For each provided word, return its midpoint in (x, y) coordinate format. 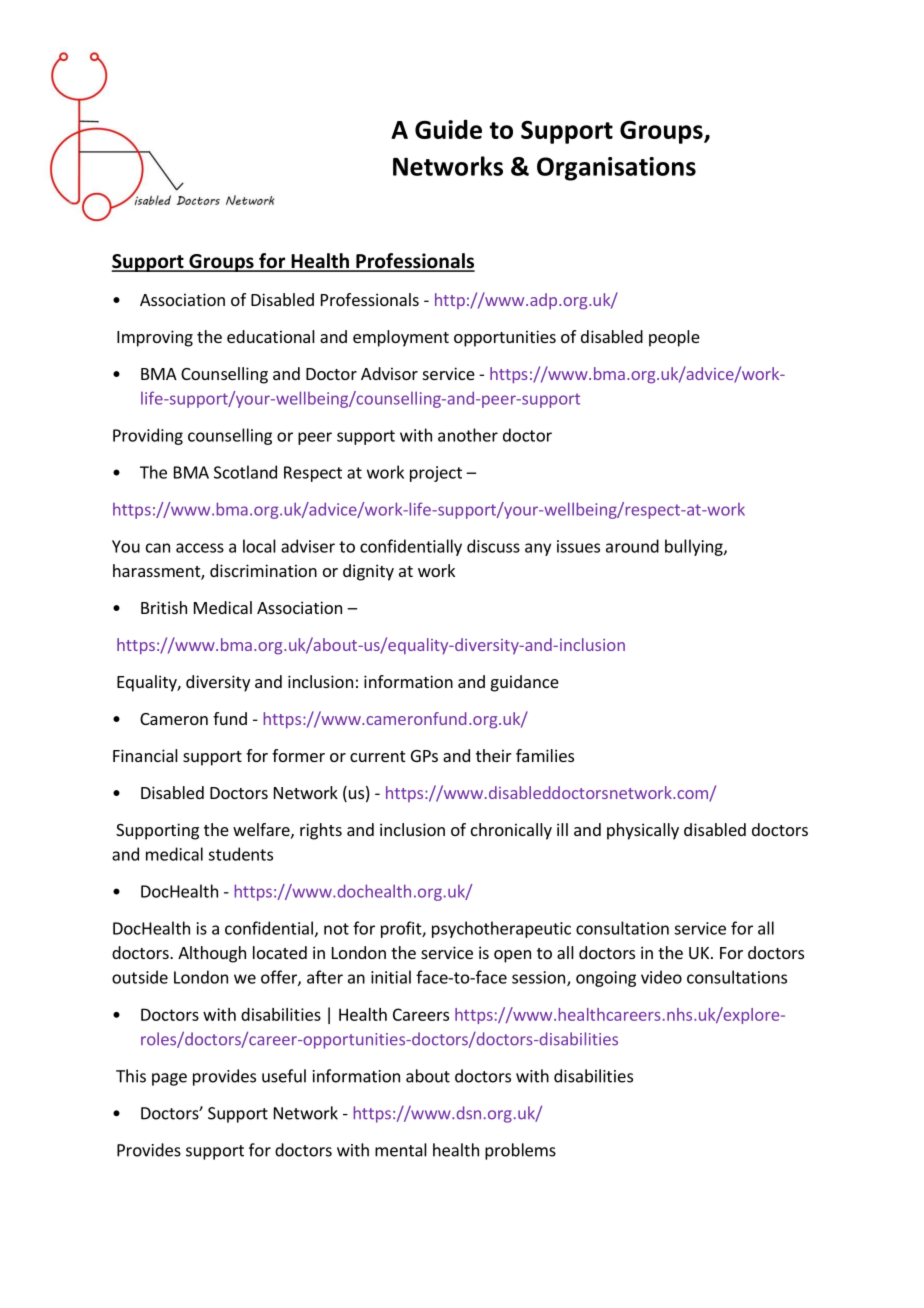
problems (520, 1151)
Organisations (616, 169)
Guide (448, 129)
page (169, 1079)
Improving (155, 338)
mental (401, 1150)
